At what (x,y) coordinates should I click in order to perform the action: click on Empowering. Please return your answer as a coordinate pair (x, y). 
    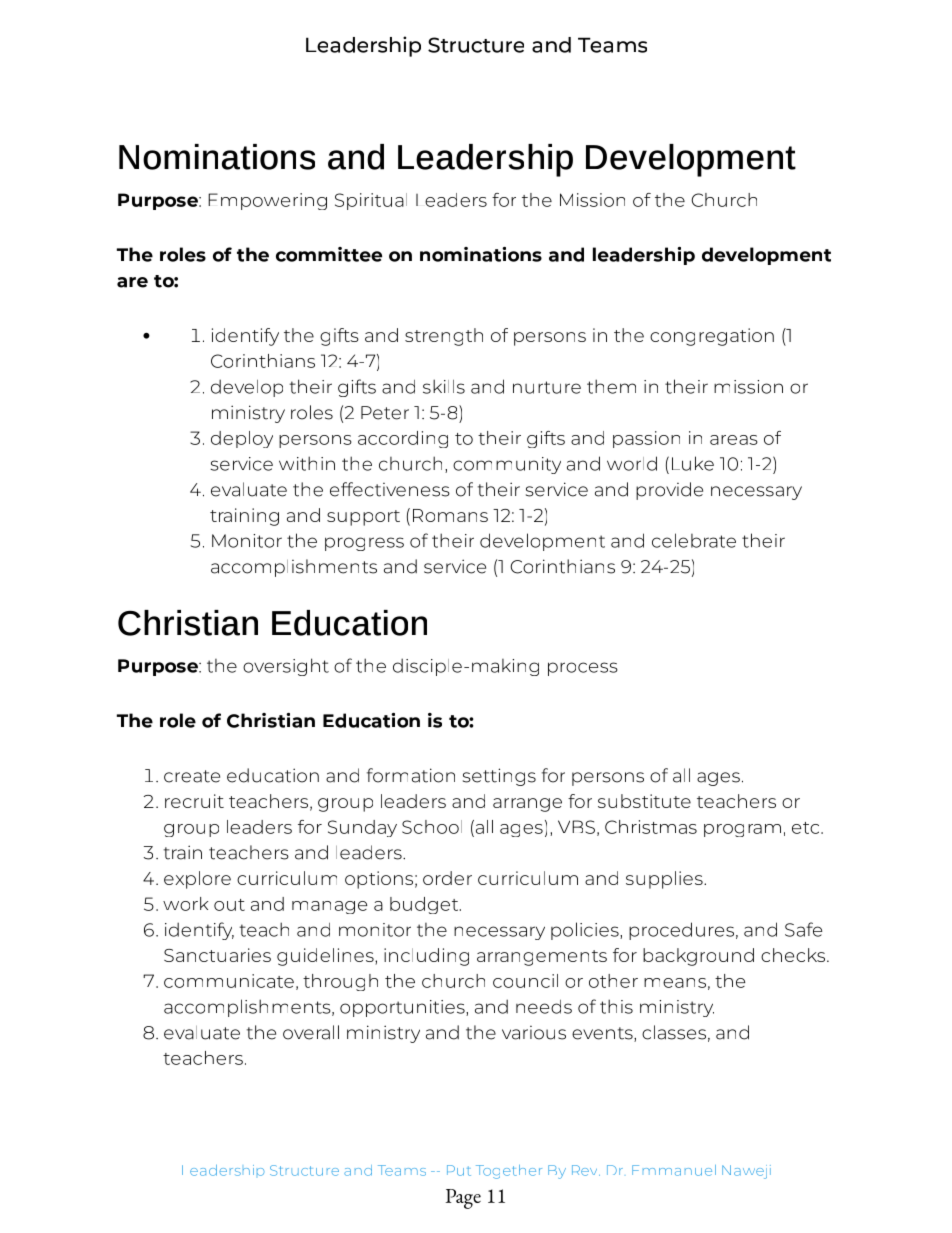
    Looking at the image, I should click on (267, 201).
